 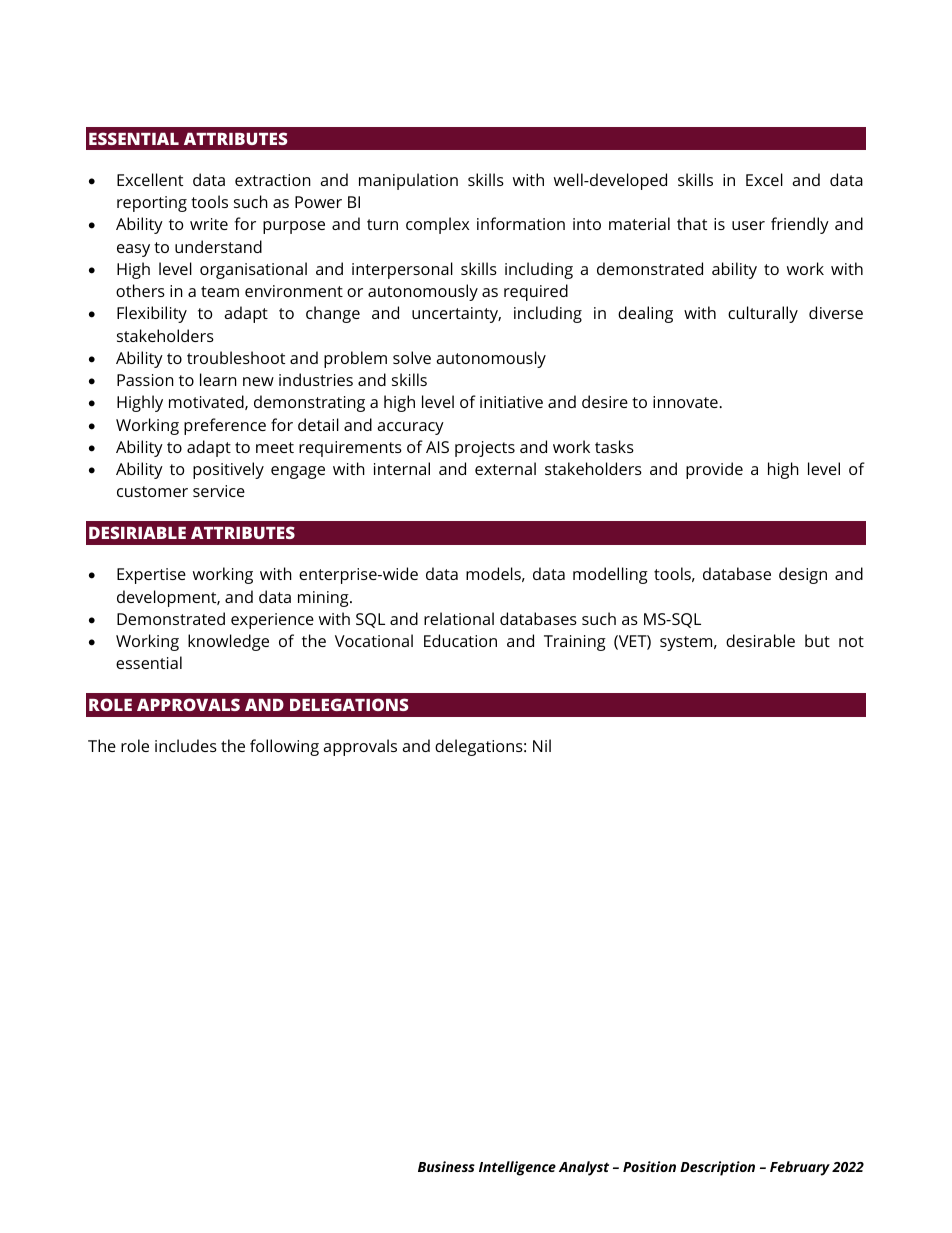 I want to click on motivated, so click(x=207, y=402).
